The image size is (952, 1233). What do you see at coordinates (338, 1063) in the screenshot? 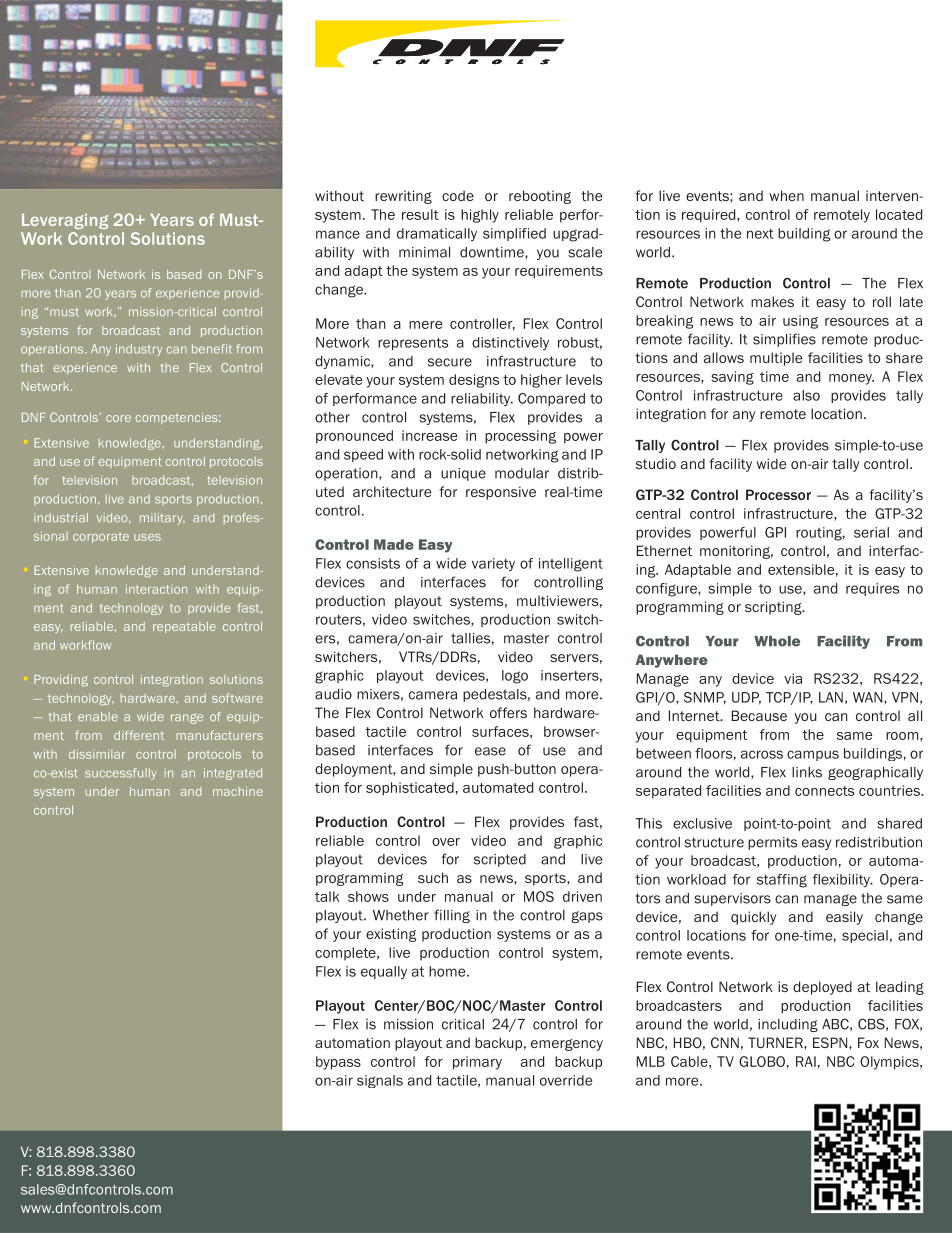
I see `bypass` at bounding box center [338, 1063].
